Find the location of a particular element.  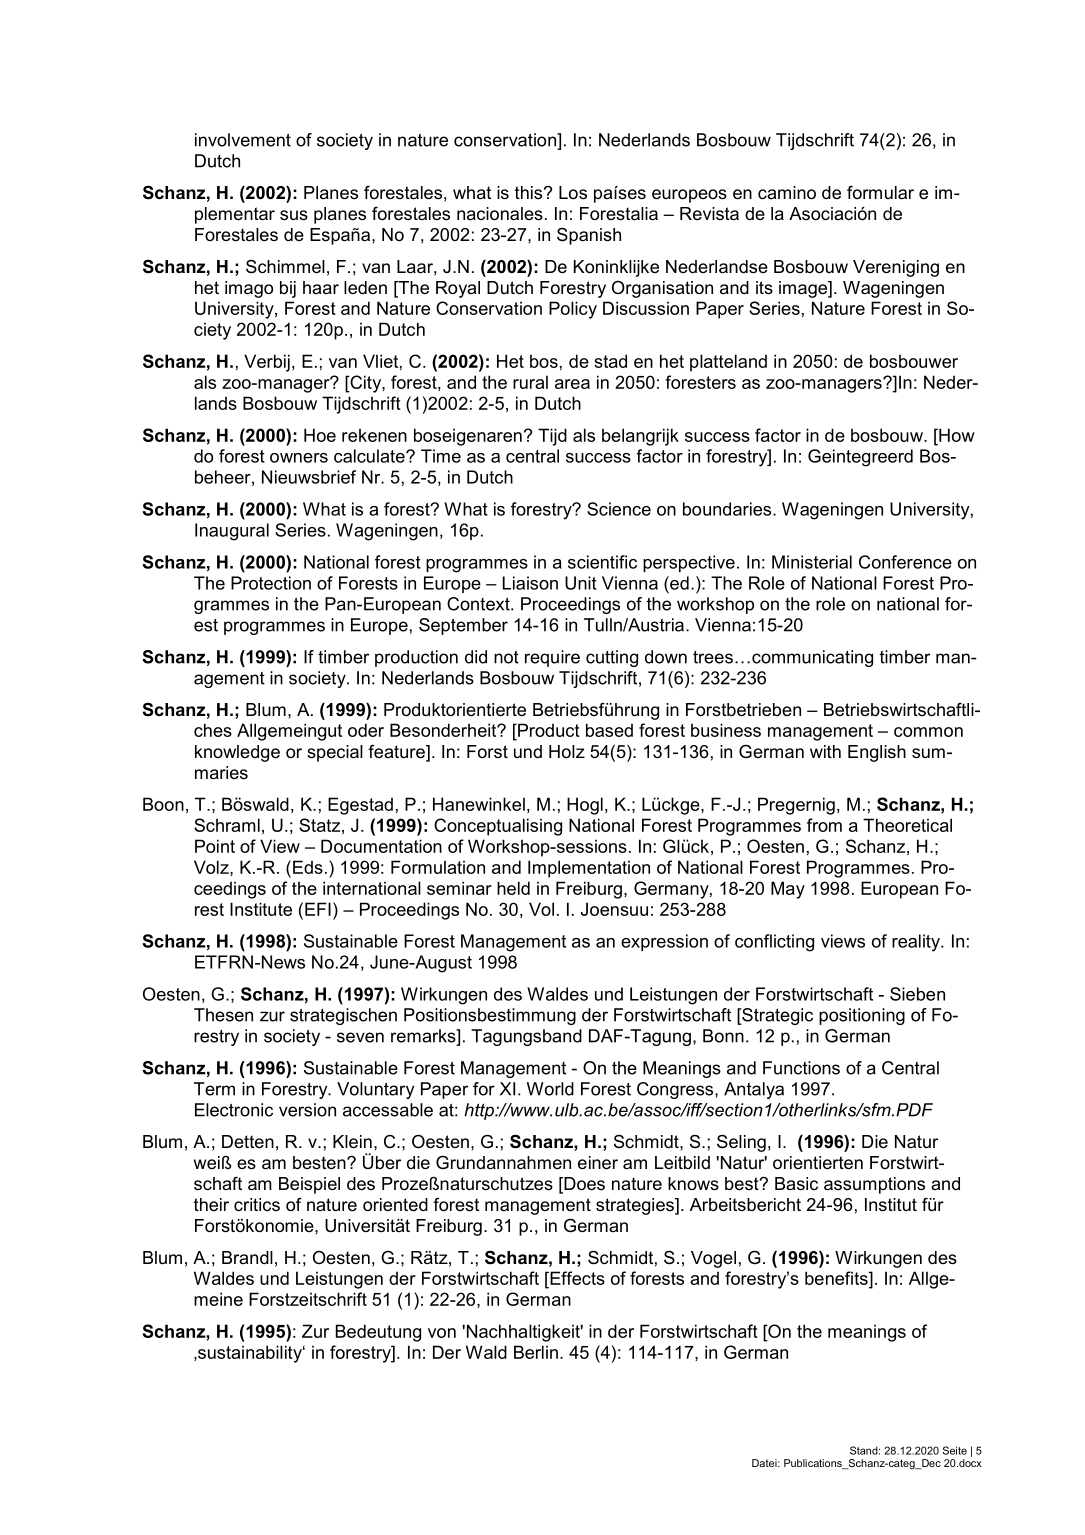

Seite is located at coordinates (955, 1450).
